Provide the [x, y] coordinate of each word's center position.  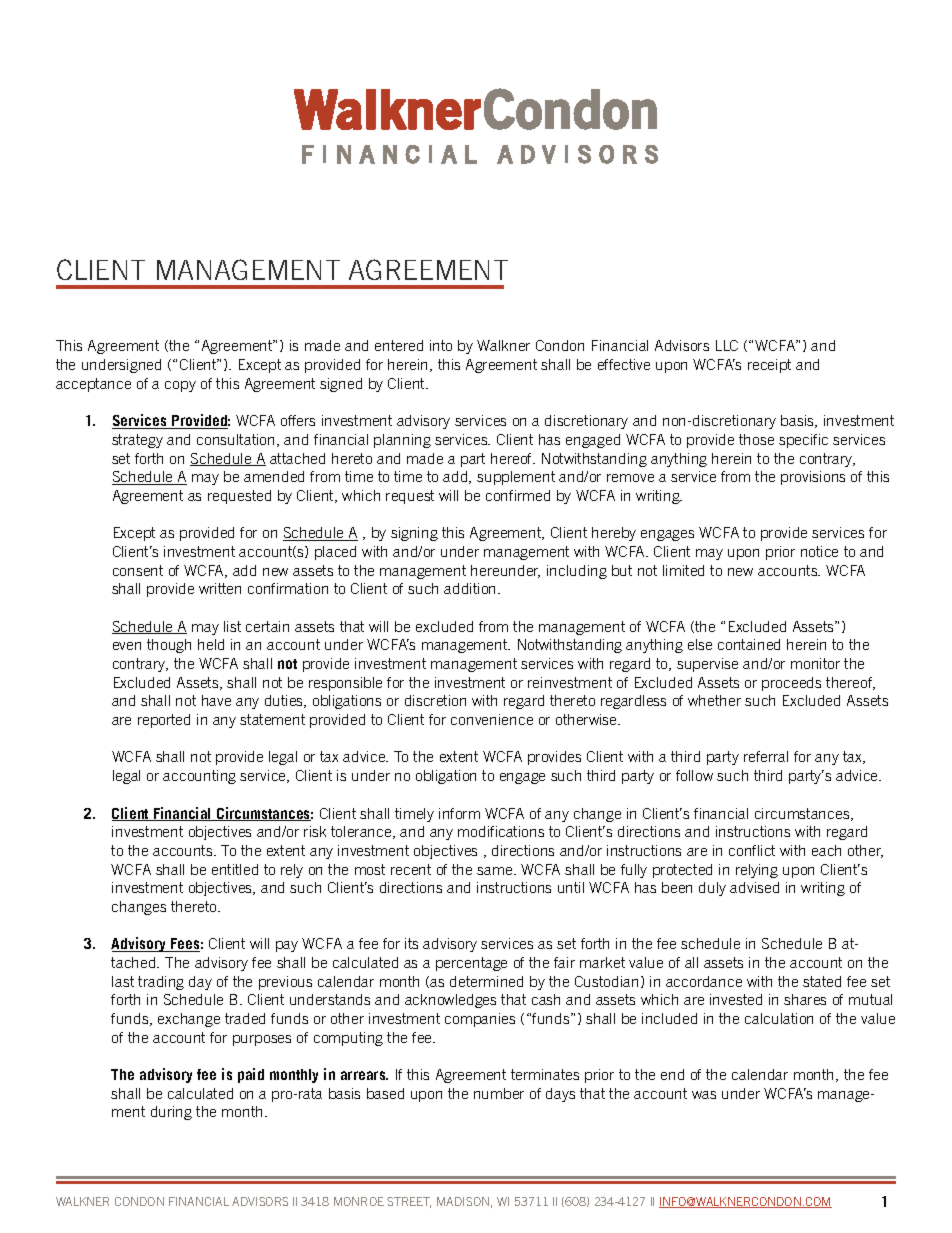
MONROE [359, 1201]
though [169, 646]
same [496, 871]
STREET [409, 1202]
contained [749, 644]
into [441, 345]
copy [180, 386]
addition [471, 588]
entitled [235, 869]
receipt [769, 366]
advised [754, 887]
